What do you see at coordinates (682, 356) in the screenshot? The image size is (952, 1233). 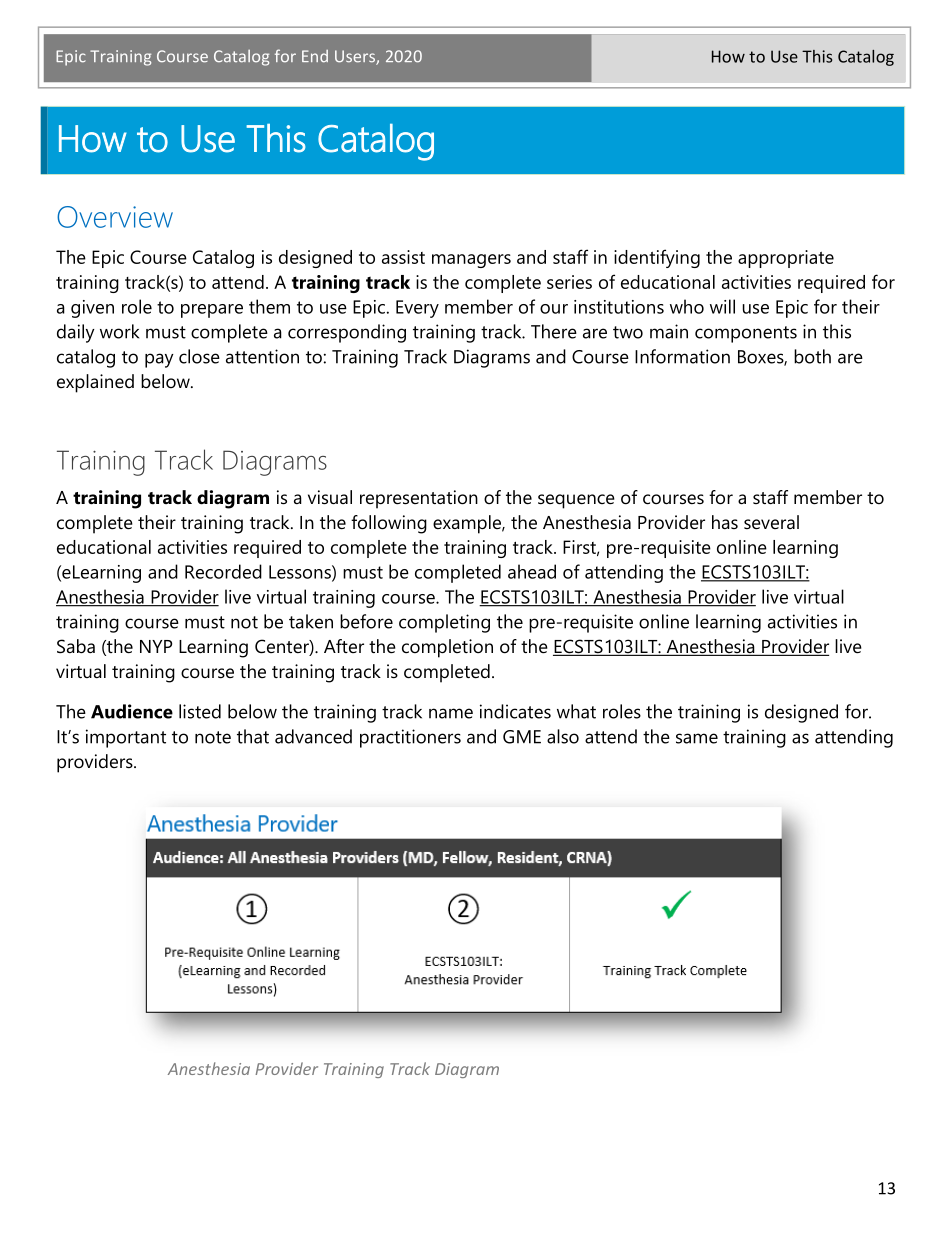 I see `Information` at bounding box center [682, 356].
